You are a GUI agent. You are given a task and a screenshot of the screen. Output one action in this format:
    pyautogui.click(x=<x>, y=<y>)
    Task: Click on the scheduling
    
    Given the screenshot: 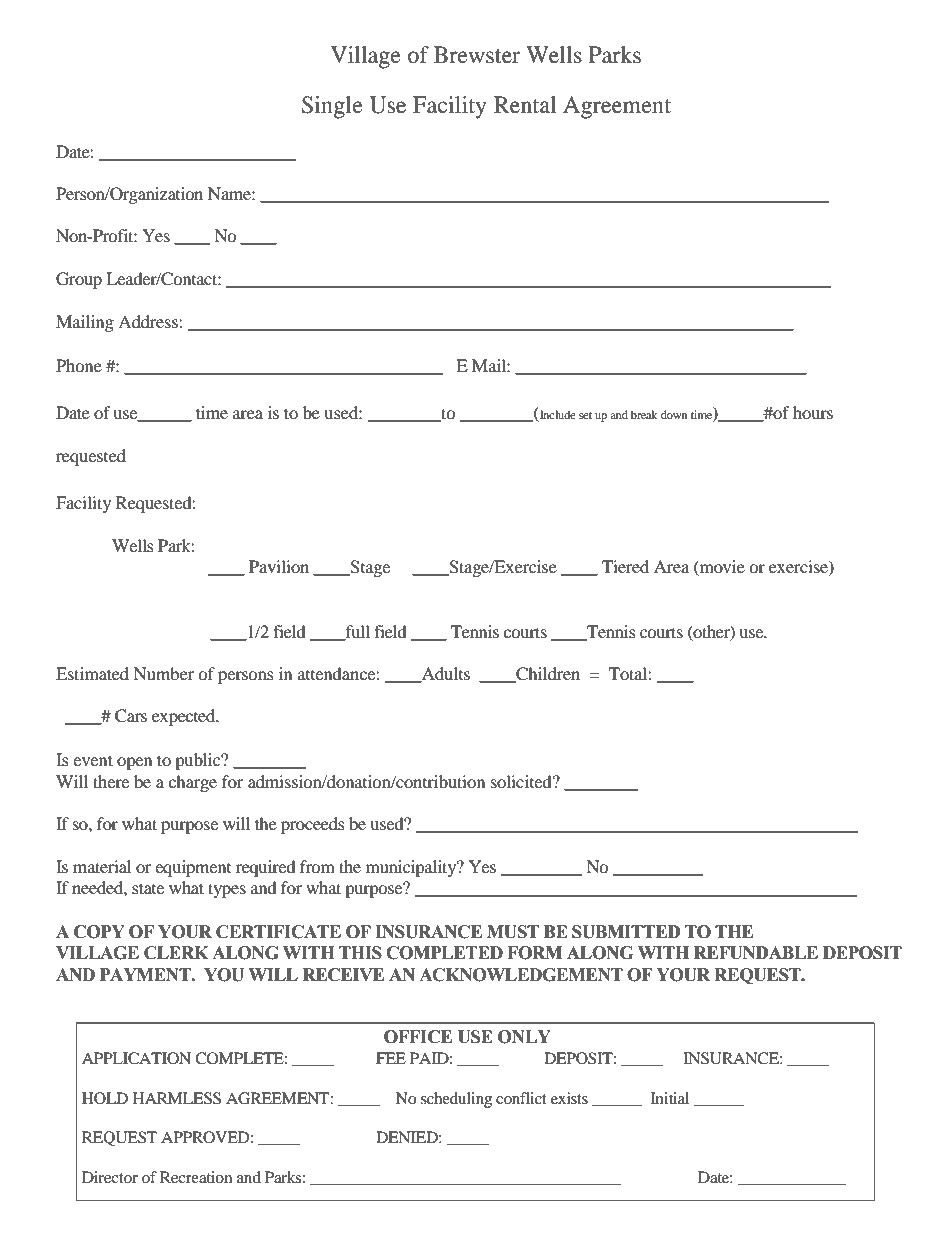 What is the action you would take?
    pyautogui.click(x=456, y=1100)
